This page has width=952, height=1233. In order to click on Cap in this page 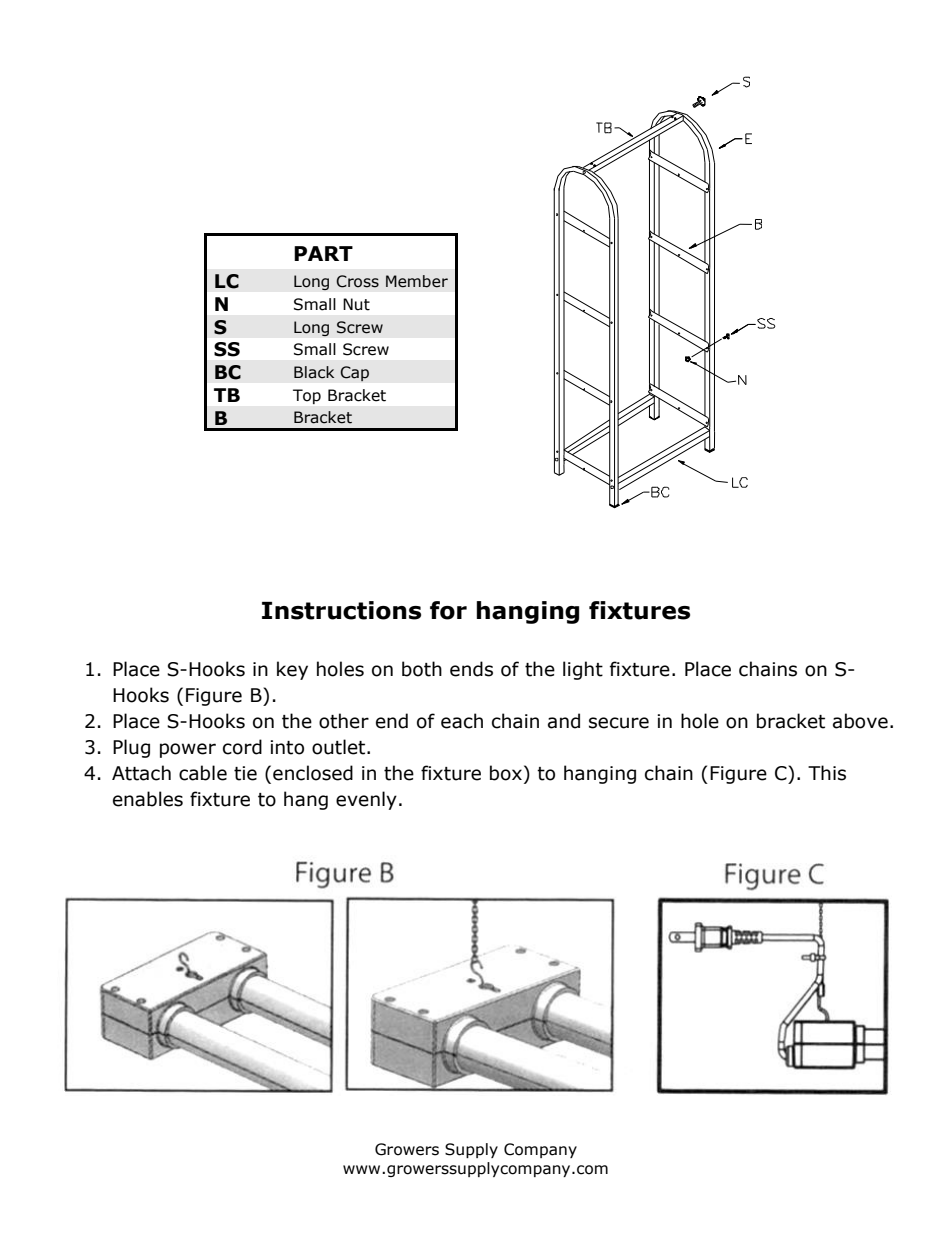, I will do `click(354, 373)`.
